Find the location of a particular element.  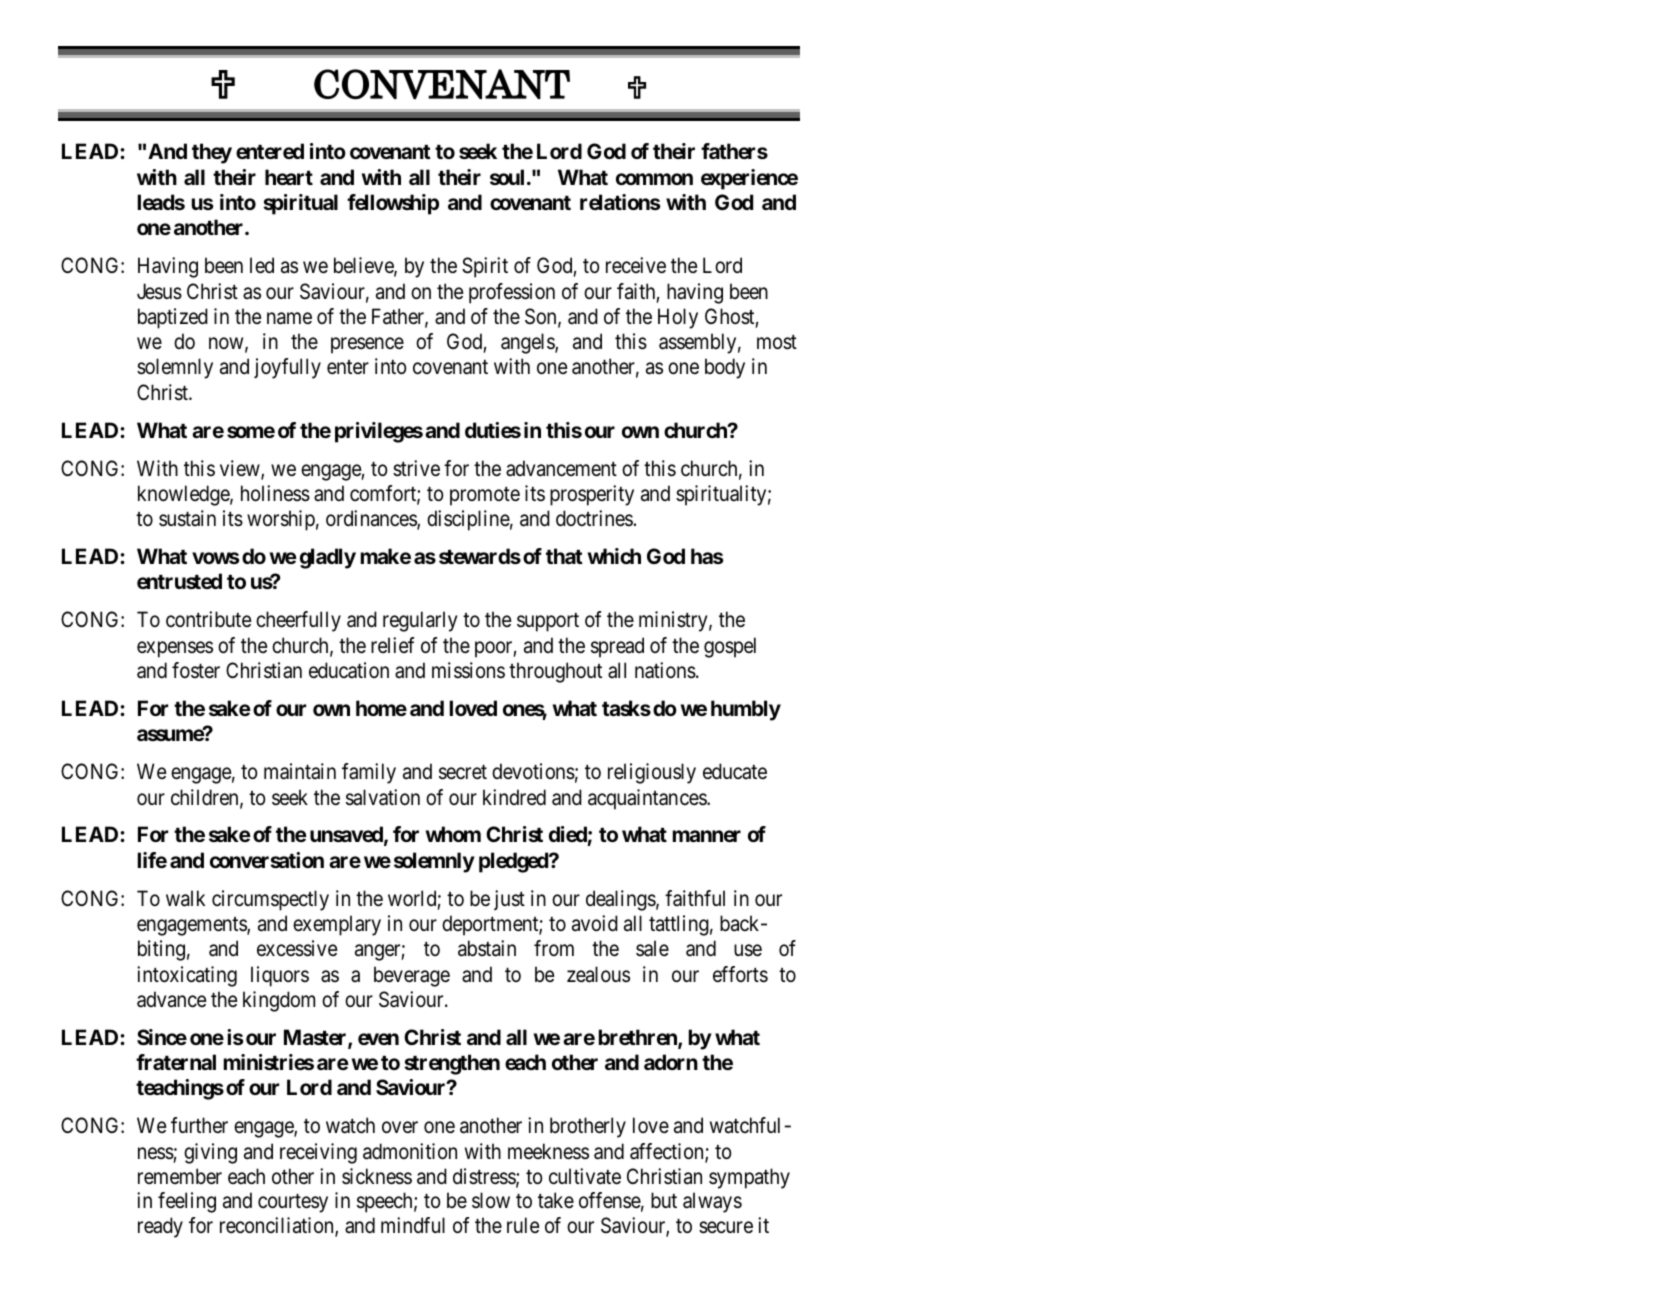

which is located at coordinates (614, 556).
